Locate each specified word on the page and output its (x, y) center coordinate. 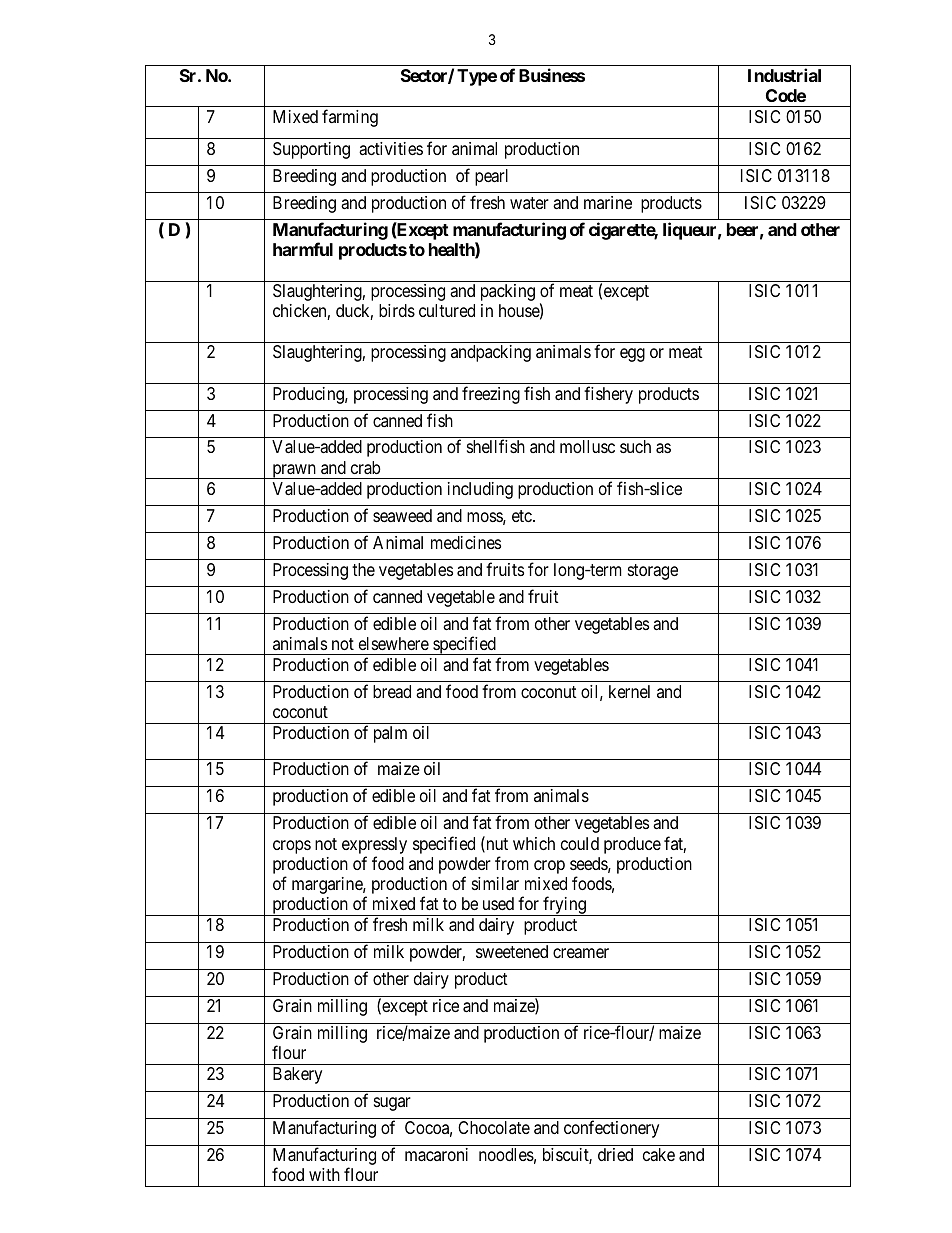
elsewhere (394, 643)
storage (653, 572)
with (324, 1174)
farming (350, 118)
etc (523, 516)
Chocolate (494, 1127)
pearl (491, 177)
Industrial (784, 75)
